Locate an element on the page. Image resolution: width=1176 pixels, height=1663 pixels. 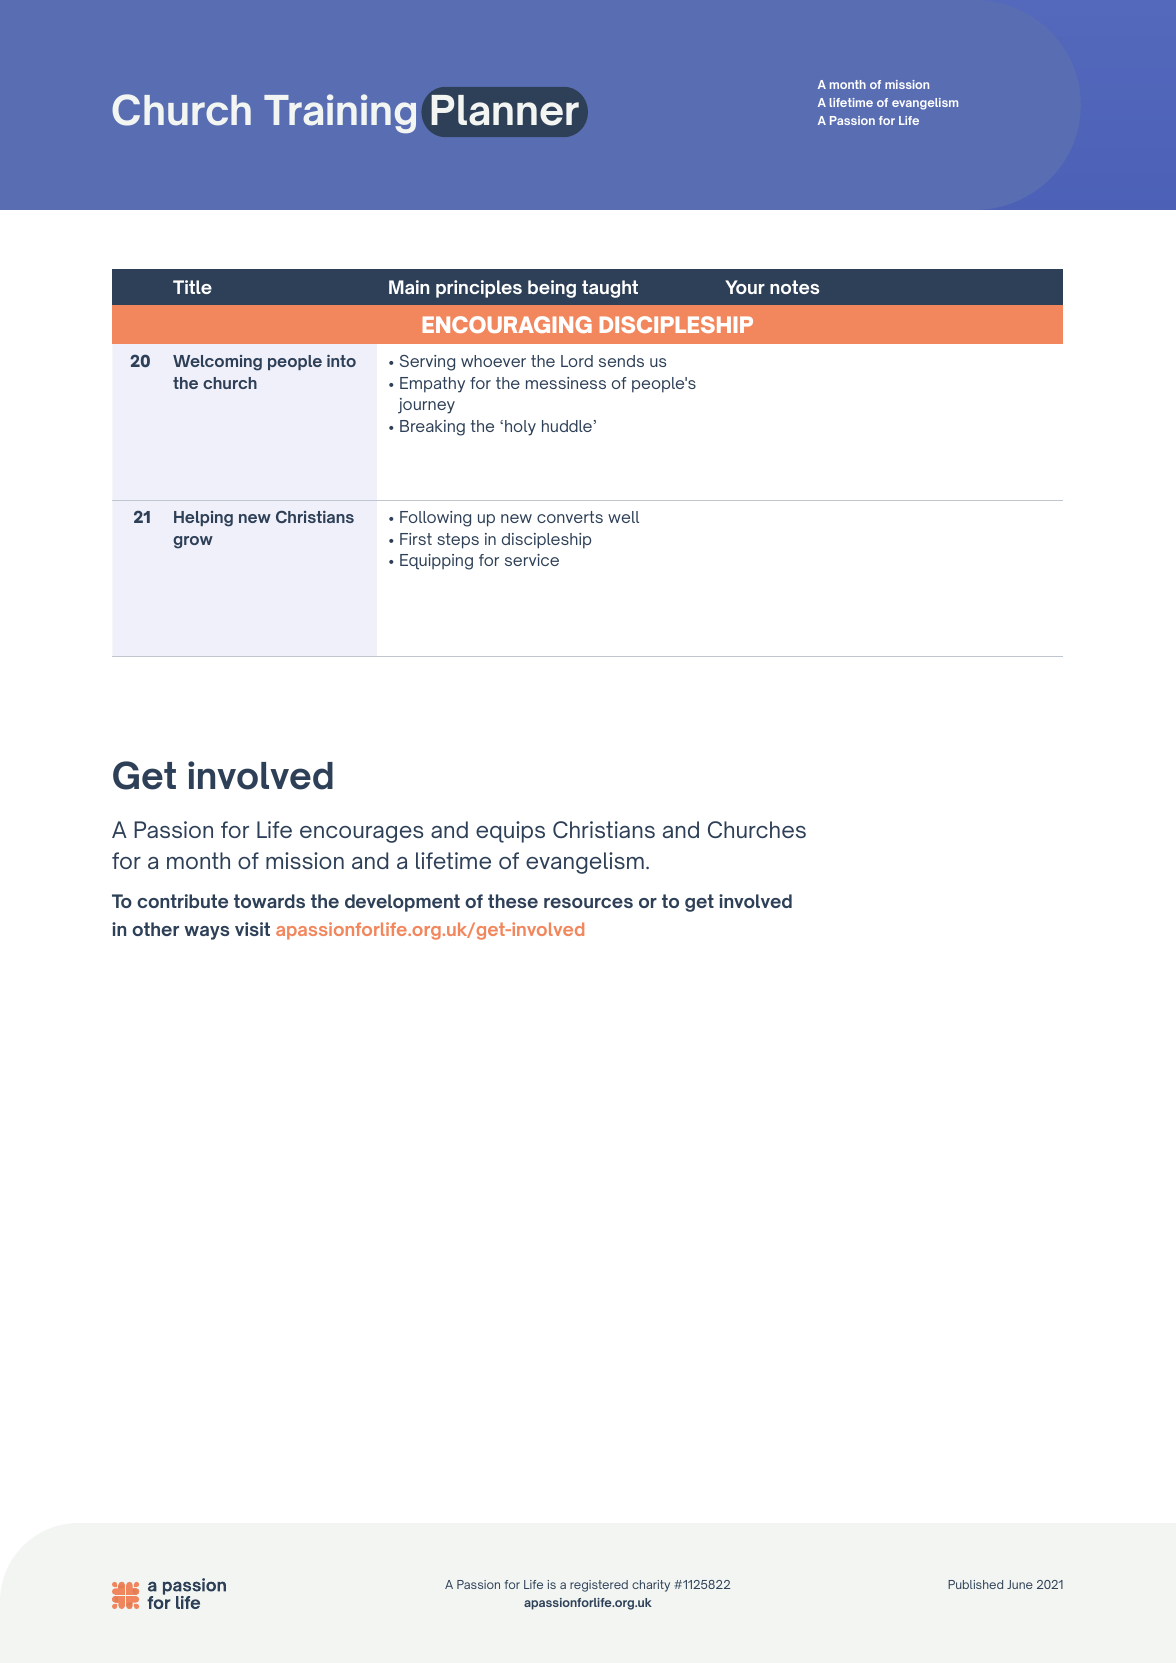
these is located at coordinates (513, 901).
